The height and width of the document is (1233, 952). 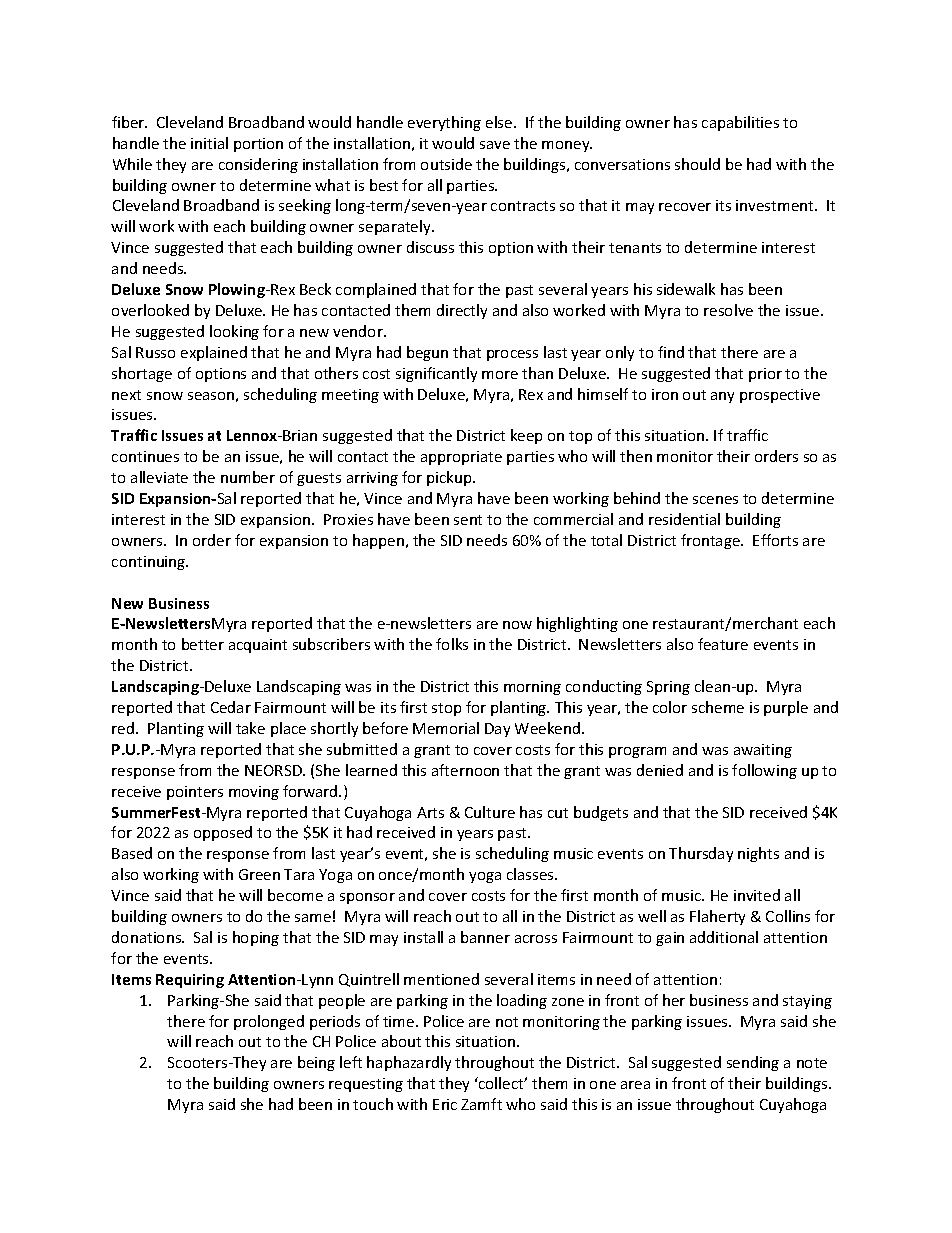 I want to click on folks, so click(x=452, y=644).
